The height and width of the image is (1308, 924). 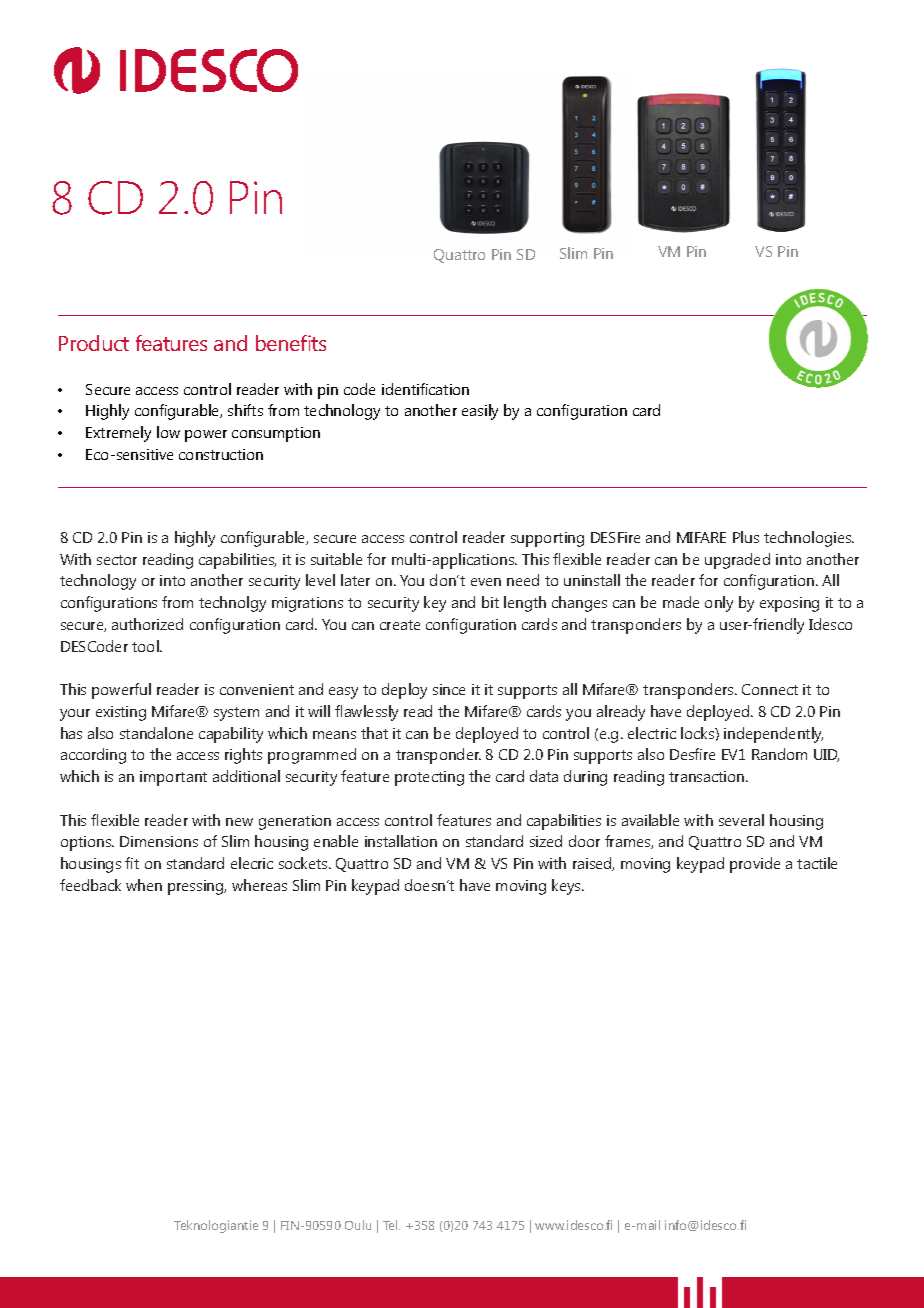 What do you see at coordinates (168, 432) in the image?
I see `low` at bounding box center [168, 432].
